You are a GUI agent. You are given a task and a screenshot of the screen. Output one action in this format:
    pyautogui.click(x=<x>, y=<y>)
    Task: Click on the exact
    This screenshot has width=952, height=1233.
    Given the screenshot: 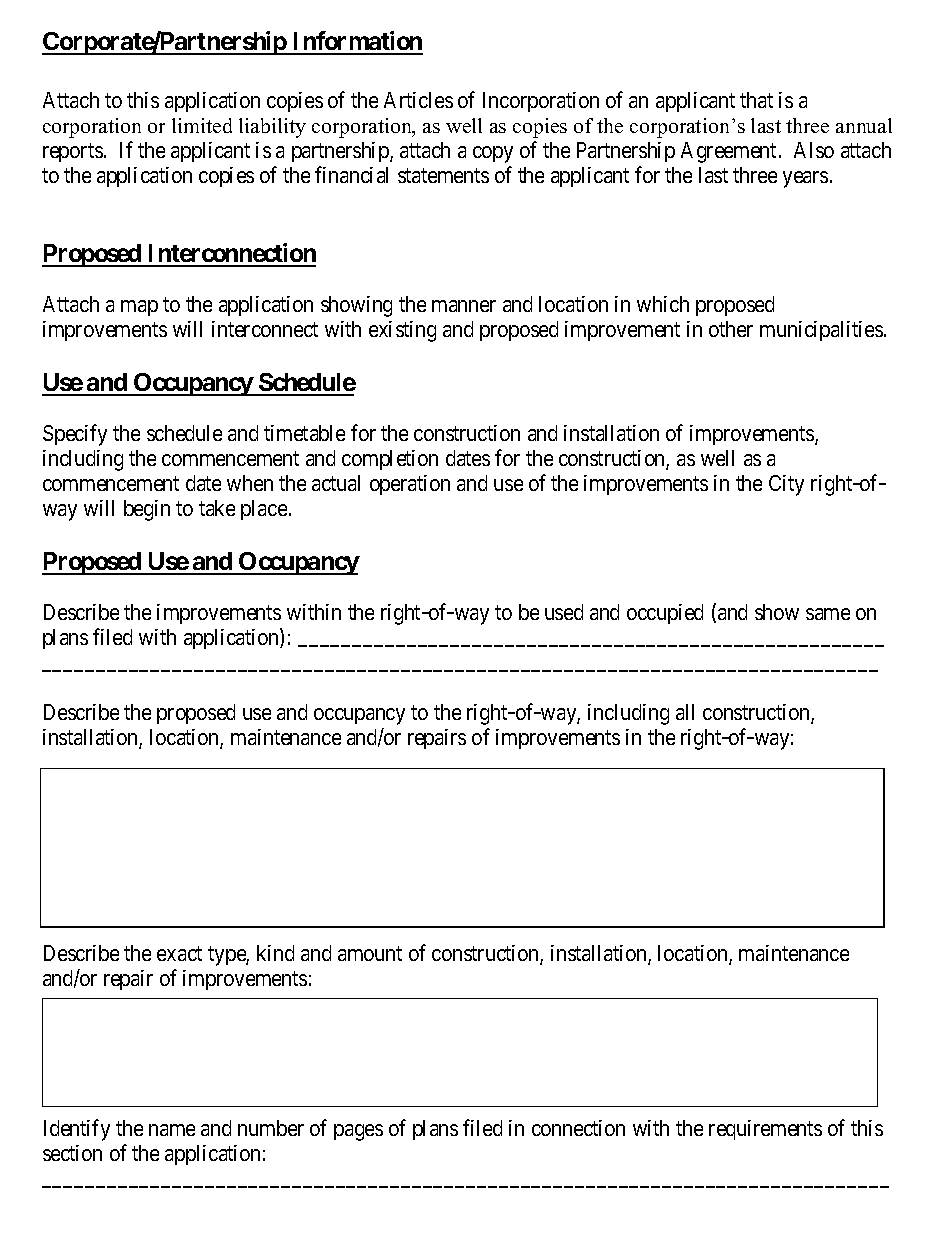 What is the action you would take?
    pyautogui.click(x=179, y=953)
